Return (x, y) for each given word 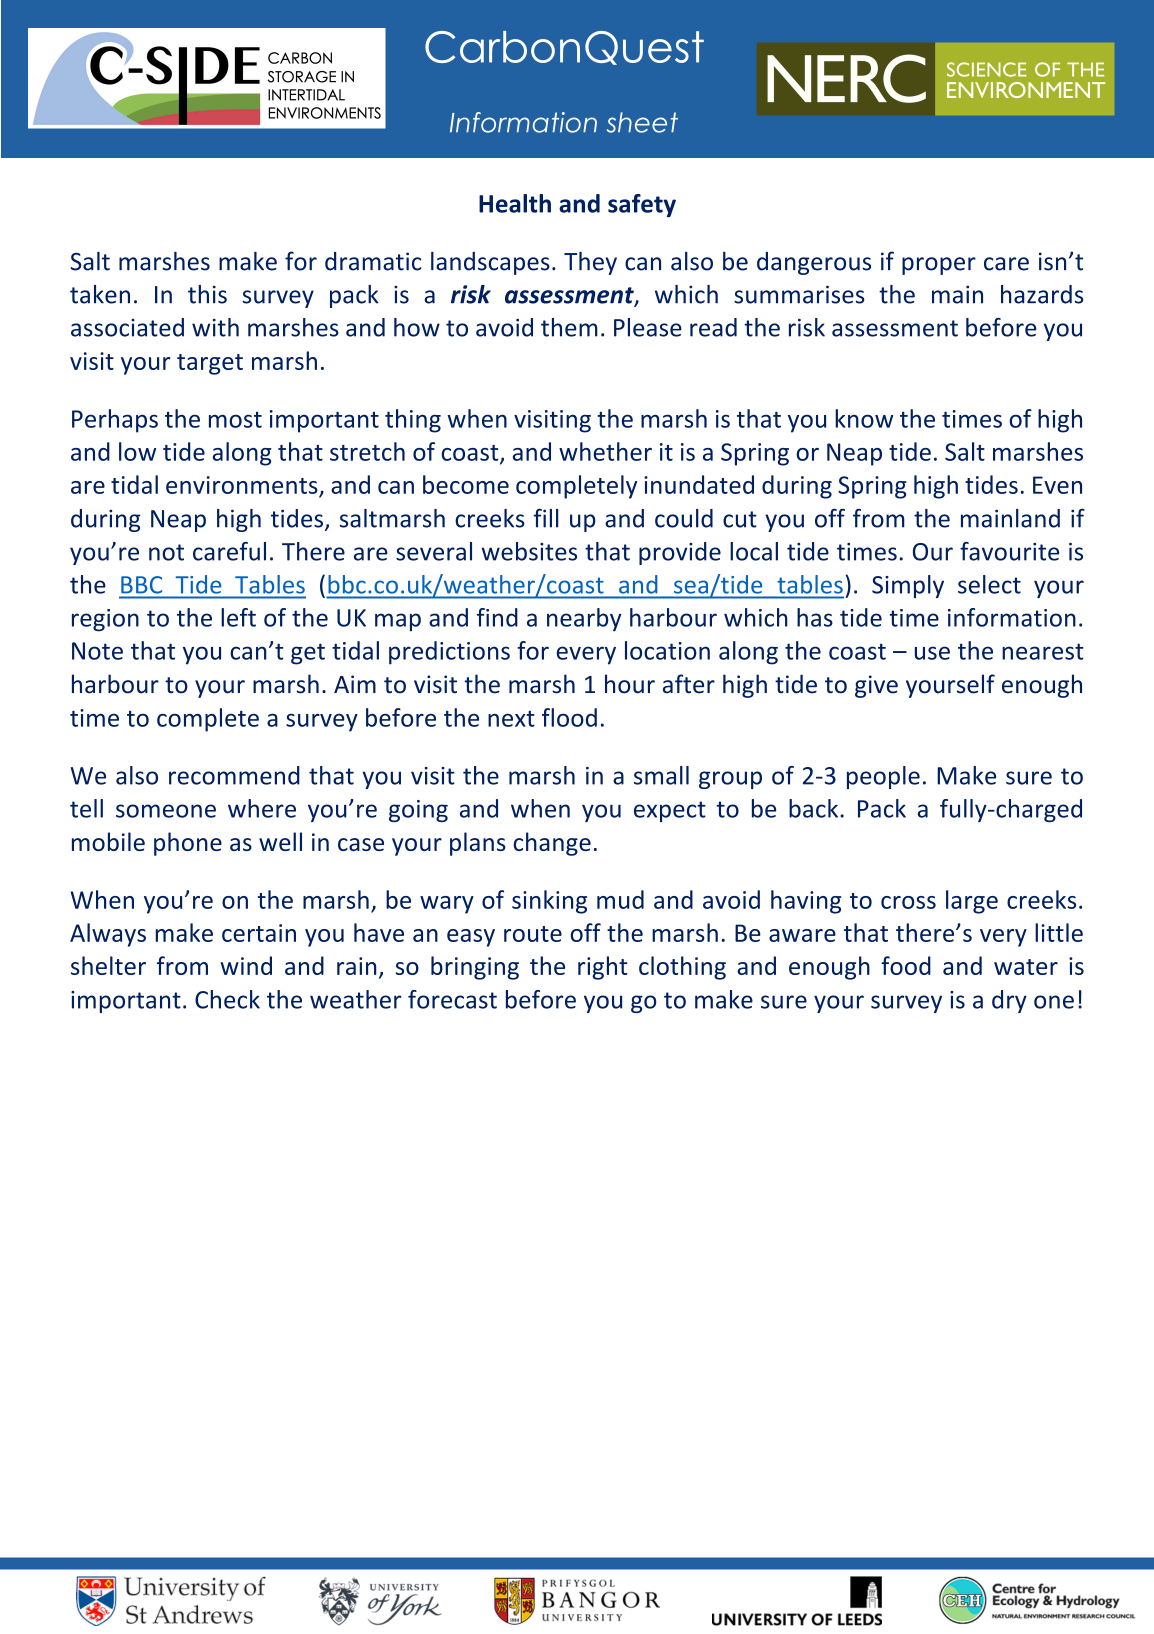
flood (569, 717)
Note (97, 651)
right (603, 968)
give (876, 686)
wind (246, 965)
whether (605, 451)
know (864, 418)
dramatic (373, 261)
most (235, 420)
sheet (642, 122)
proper (939, 266)
